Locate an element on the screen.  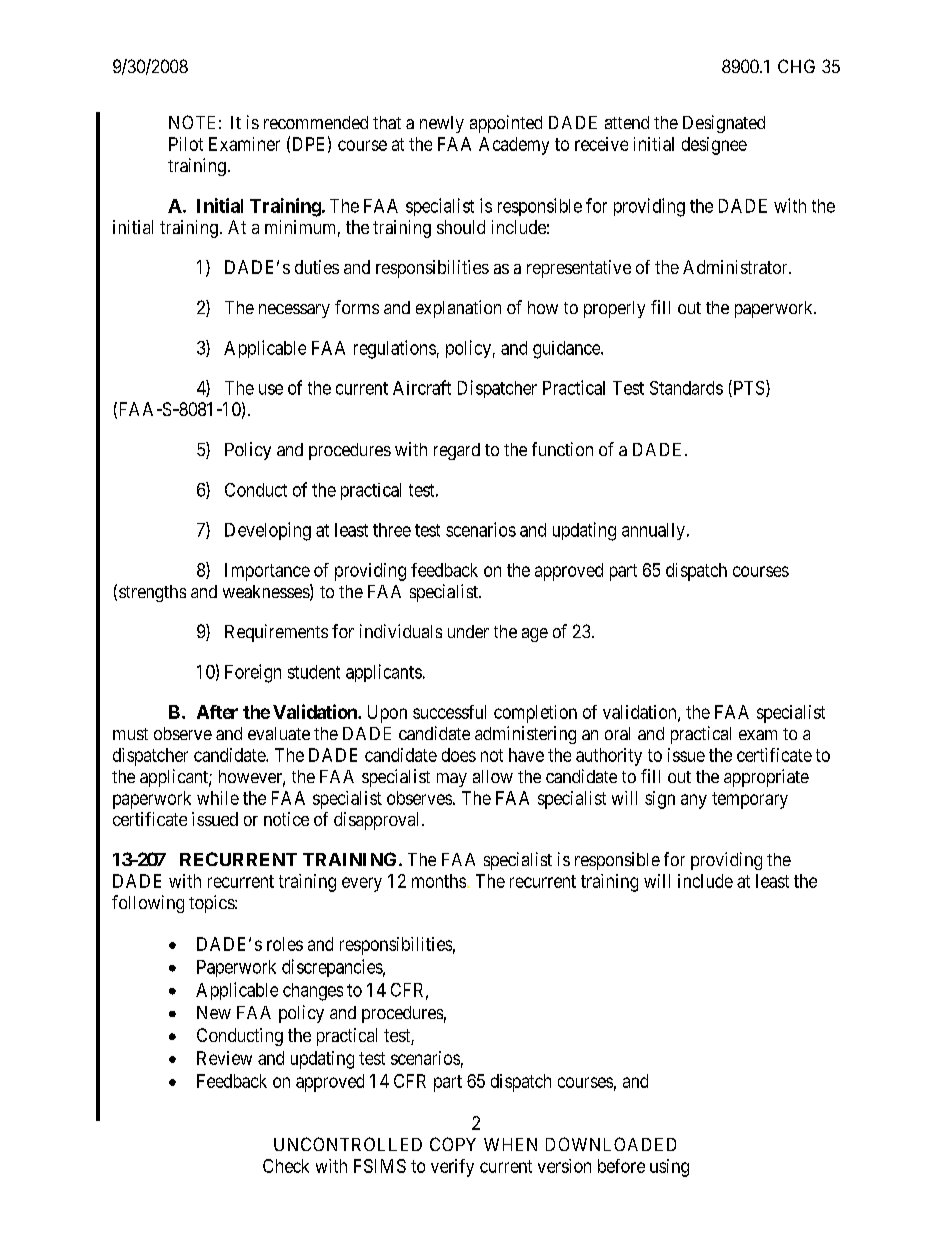
COPY is located at coordinates (453, 1144).
